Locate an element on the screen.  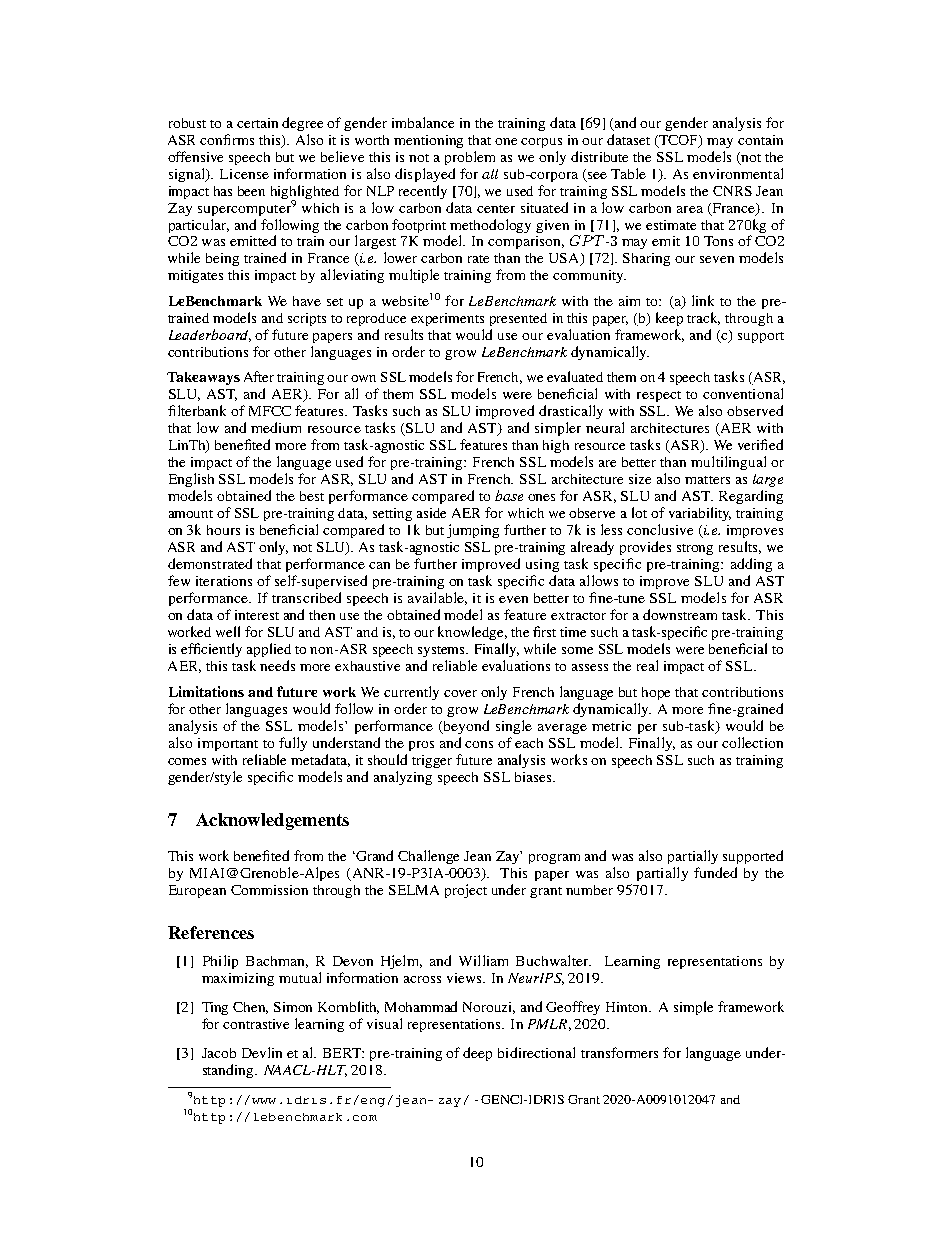
deep is located at coordinates (477, 1054).
